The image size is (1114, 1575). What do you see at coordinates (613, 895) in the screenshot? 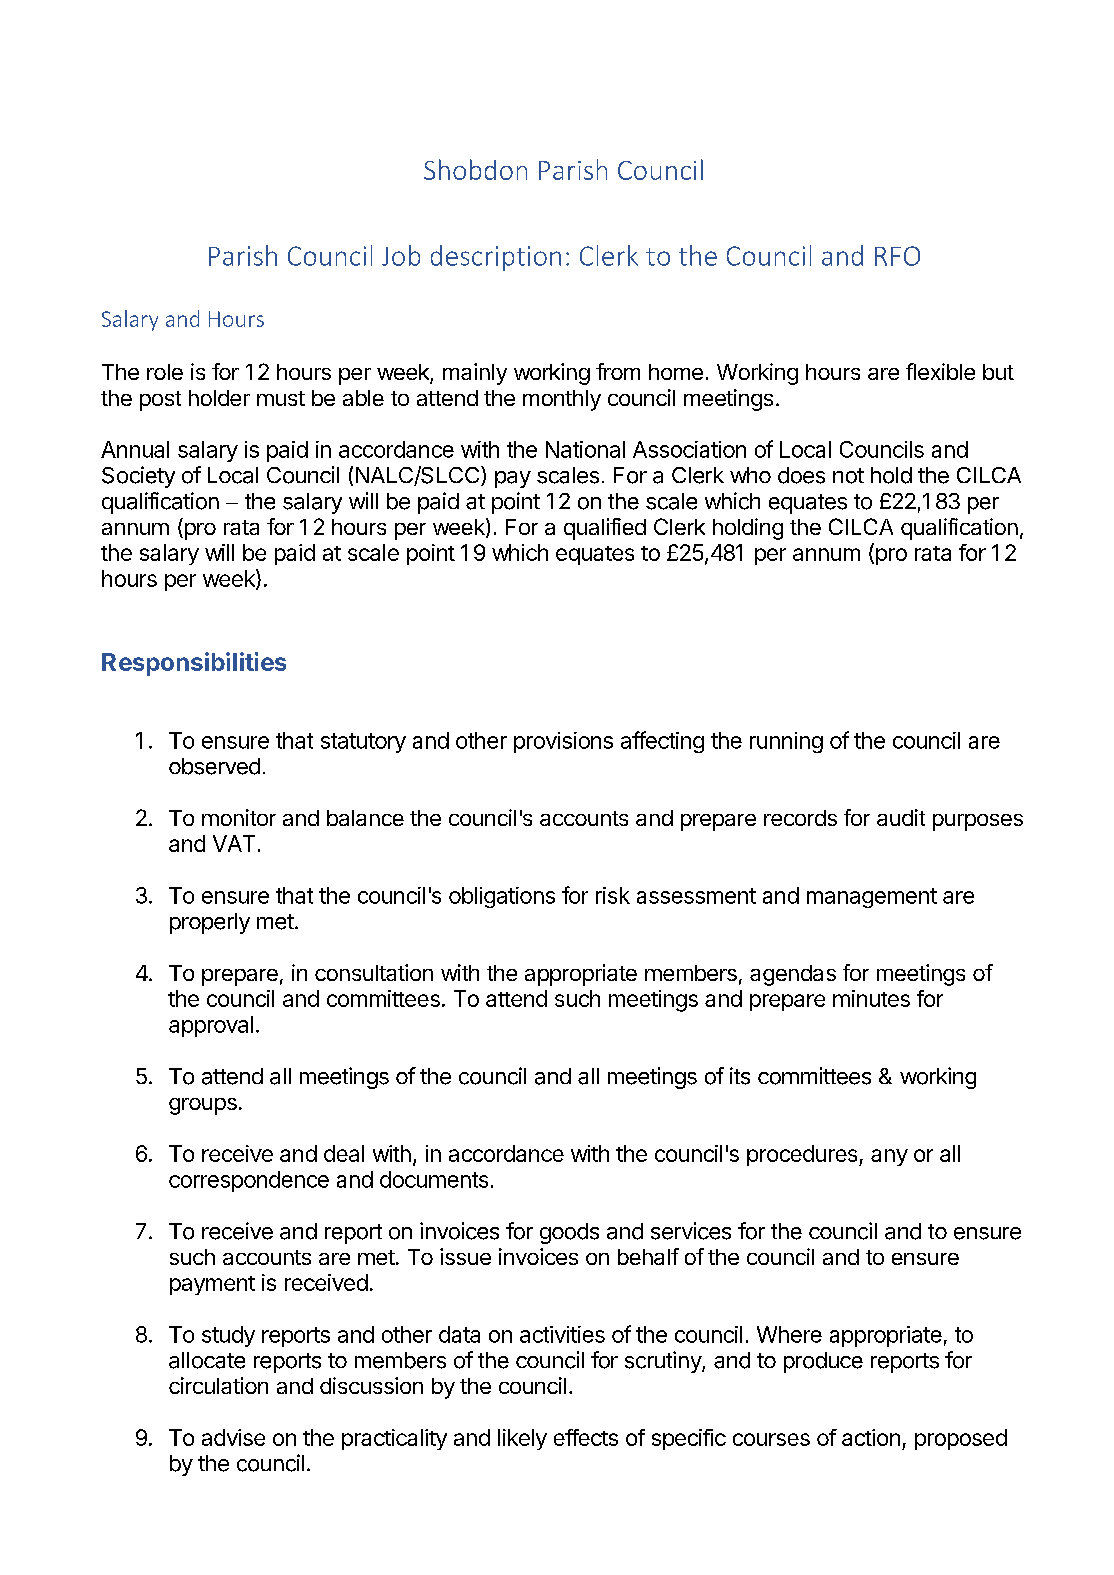
I see `risk` at bounding box center [613, 895].
